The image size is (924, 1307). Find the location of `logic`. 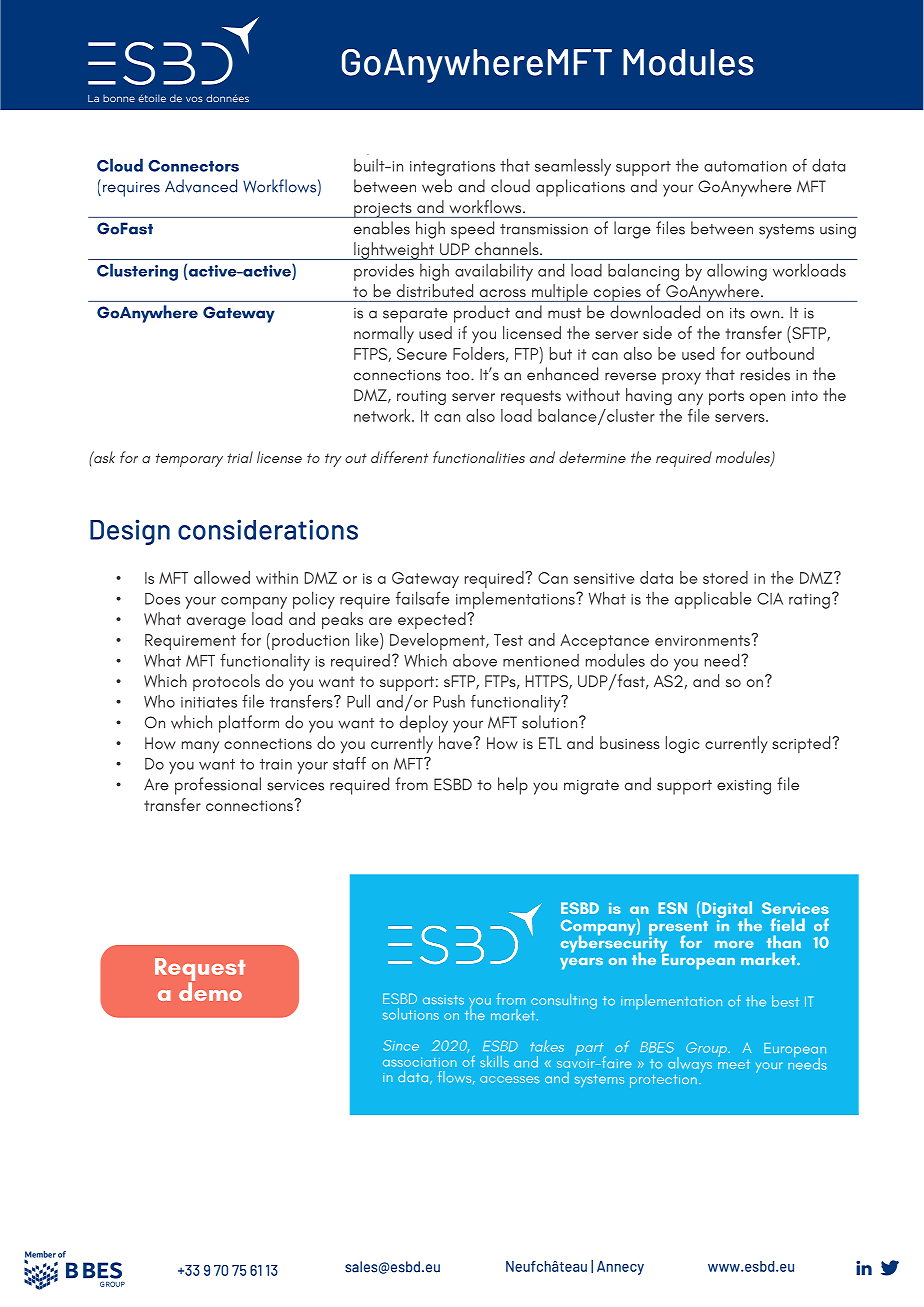

logic is located at coordinates (682, 744).
